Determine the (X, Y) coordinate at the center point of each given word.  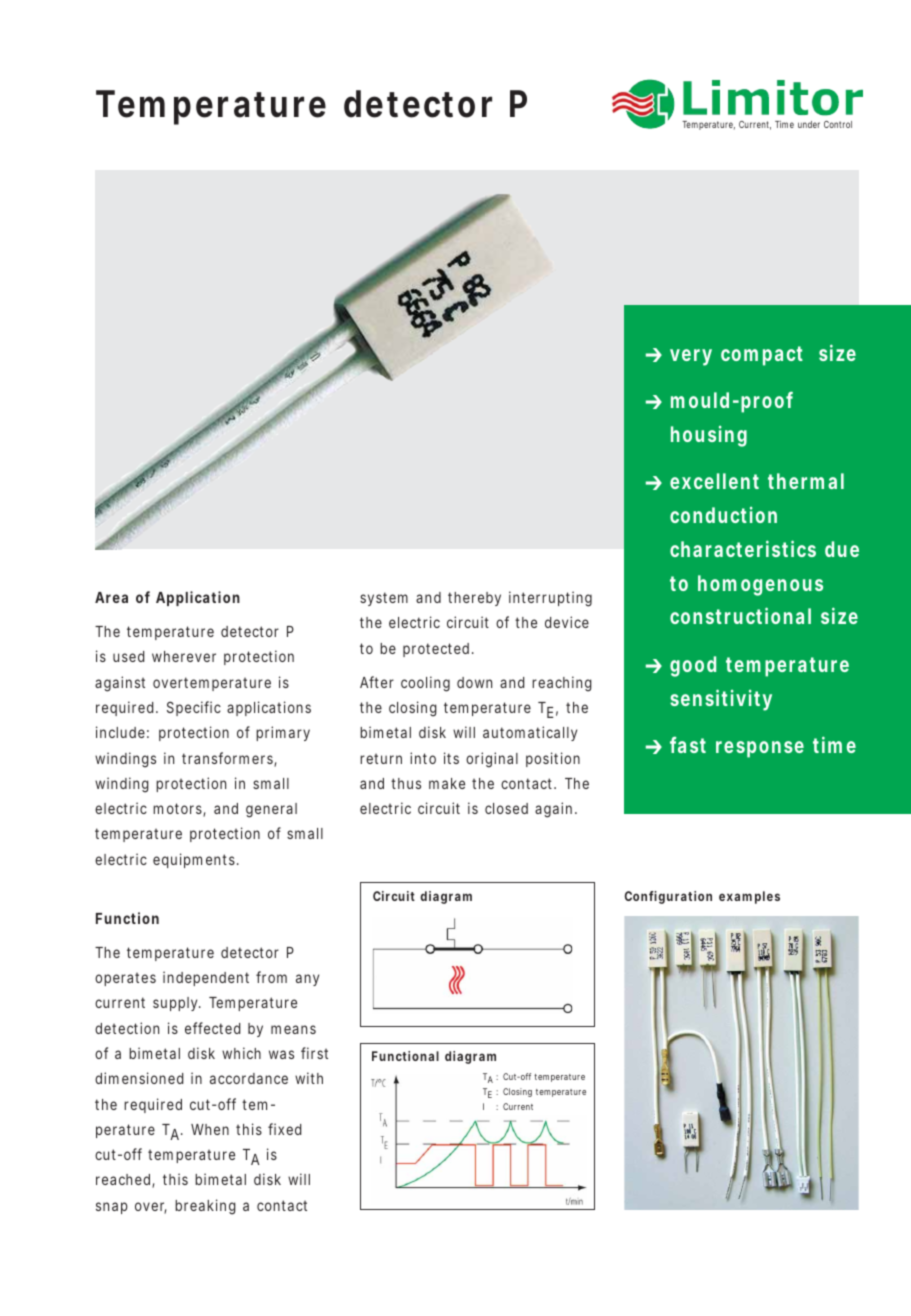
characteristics (743, 548)
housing (709, 436)
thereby (474, 599)
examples (749, 897)
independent (206, 978)
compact (762, 356)
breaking (205, 1207)
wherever (184, 656)
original (492, 760)
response (760, 749)
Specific (194, 708)
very (691, 357)
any (307, 980)
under (809, 124)
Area (111, 597)
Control (838, 124)
